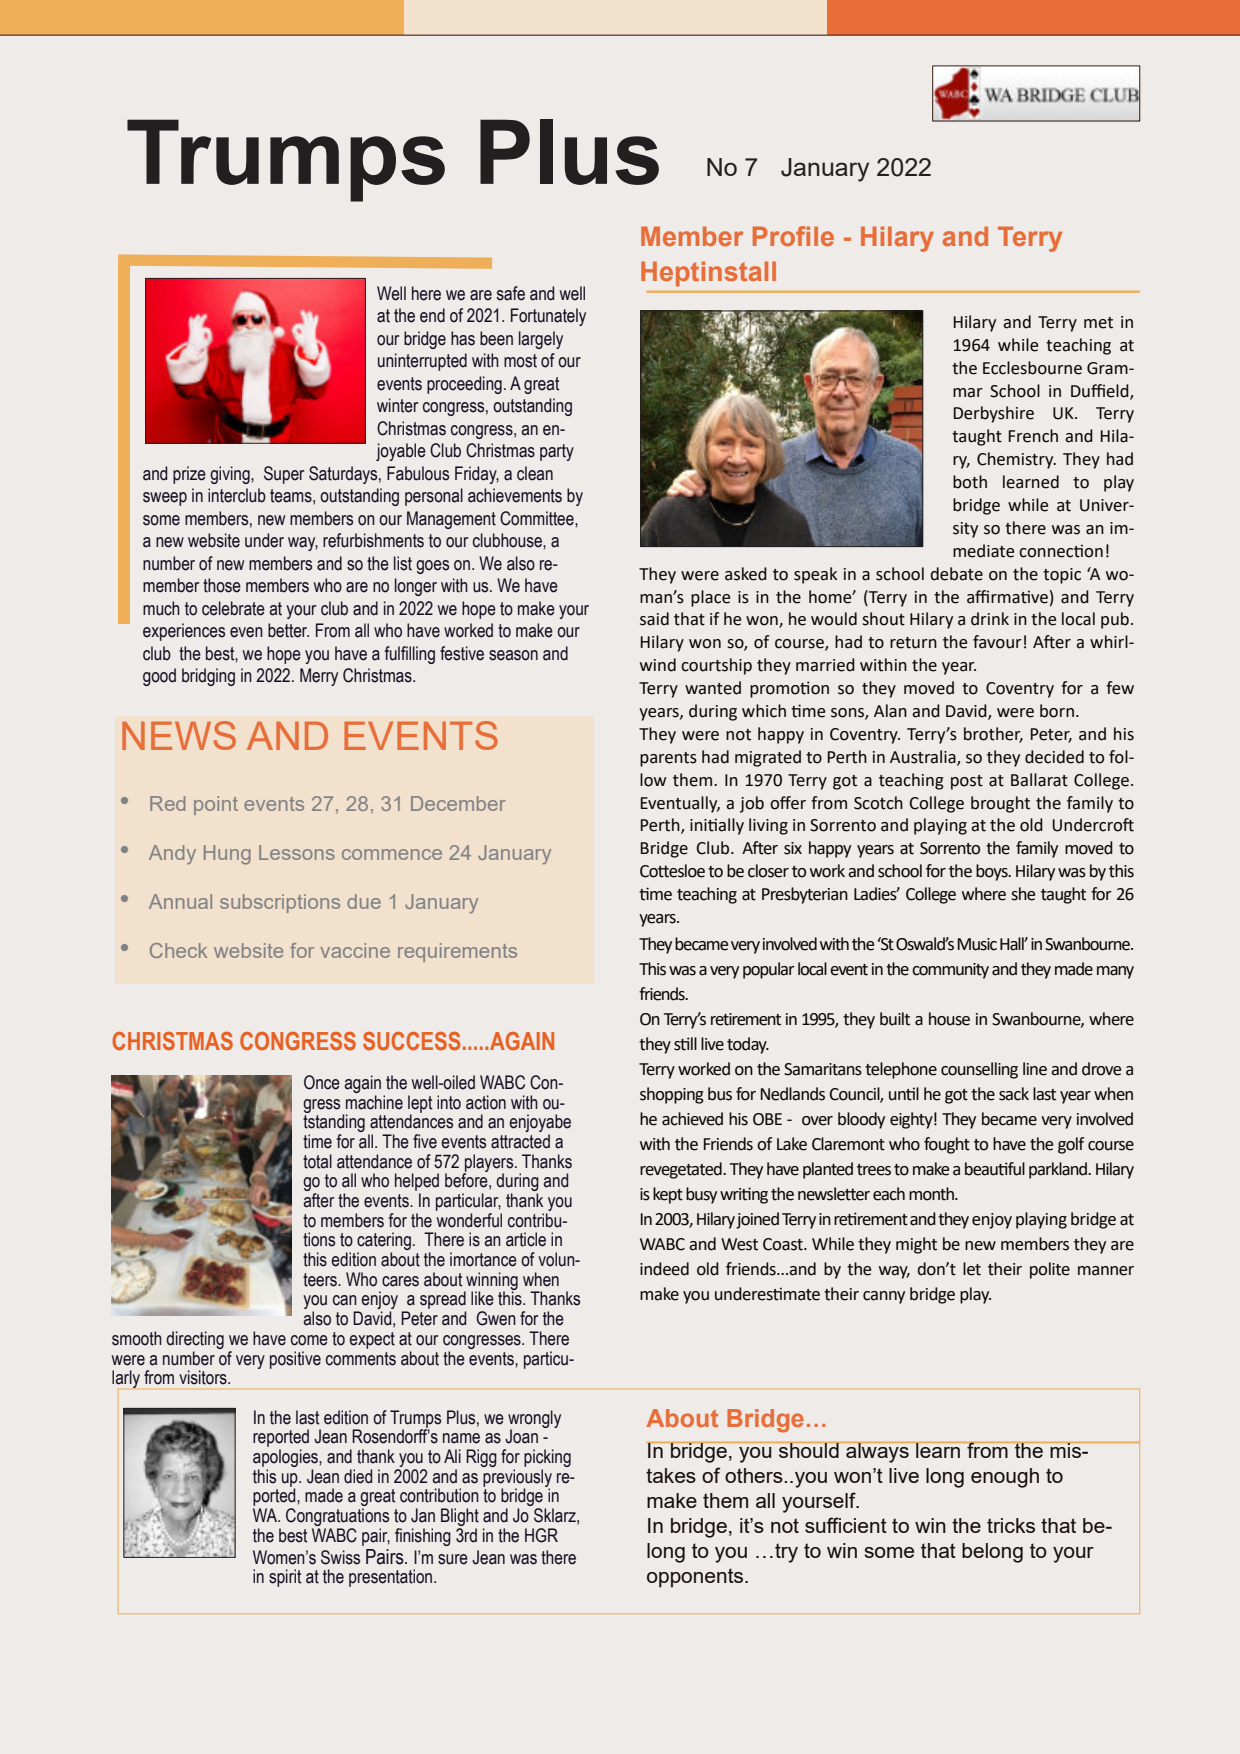 The image size is (1240, 1754). I want to click on Annual, so click(180, 901).
